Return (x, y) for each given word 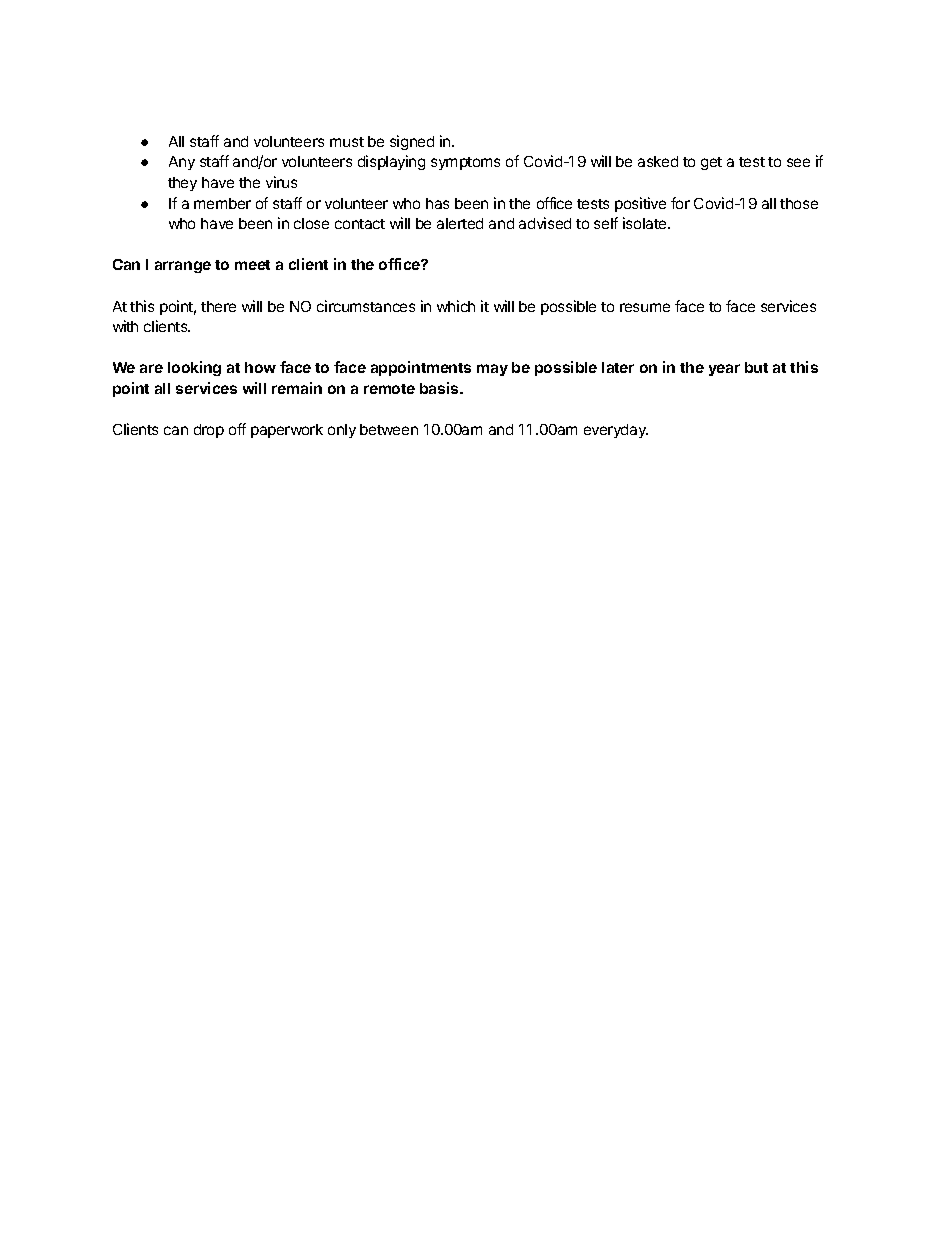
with (125, 326)
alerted (460, 223)
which (456, 306)
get (711, 163)
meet (252, 265)
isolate (646, 223)
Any (182, 163)
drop (209, 431)
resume (645, 307)
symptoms (465, 163)
